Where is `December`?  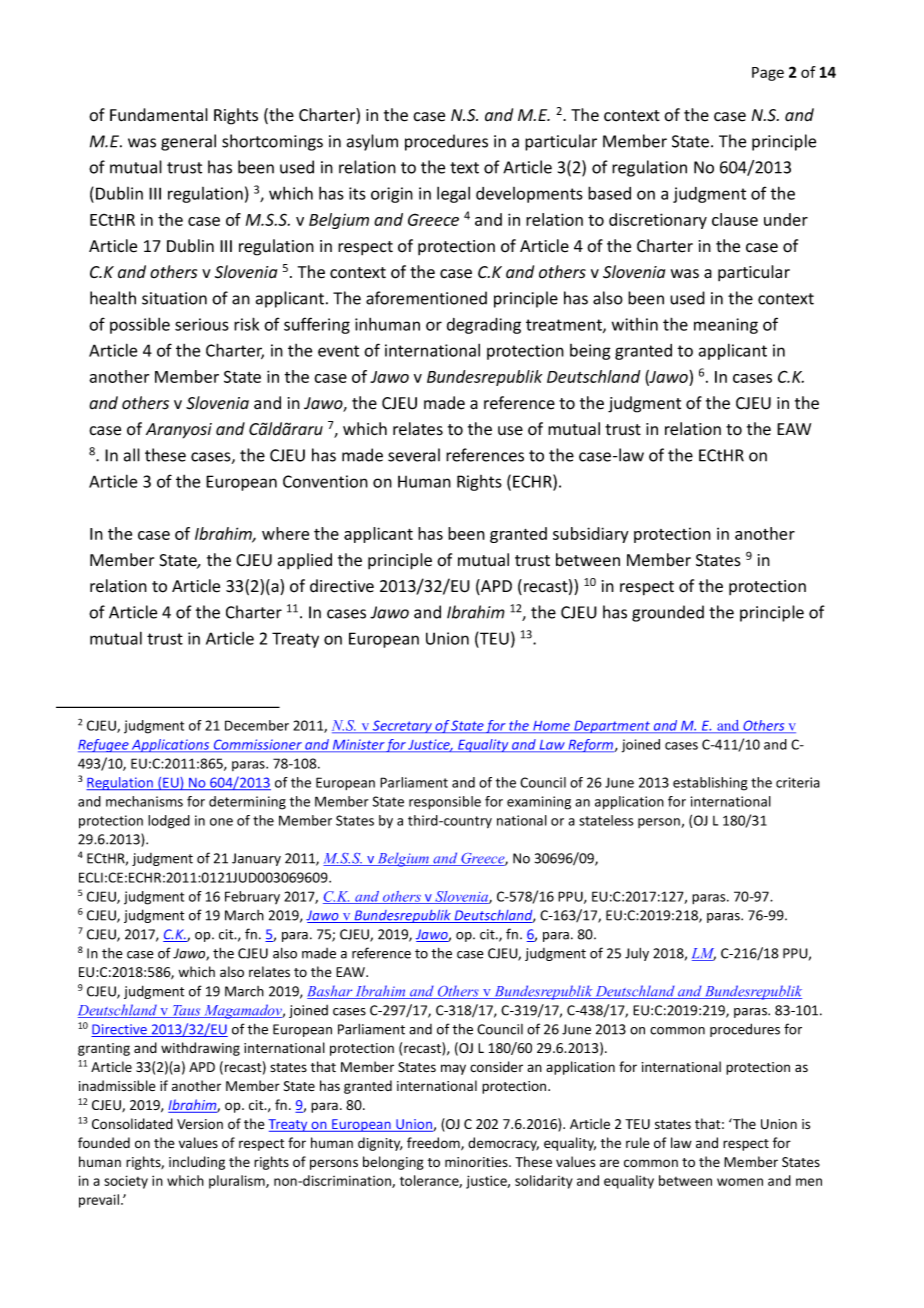 December is located at coordinates (257, 725).
